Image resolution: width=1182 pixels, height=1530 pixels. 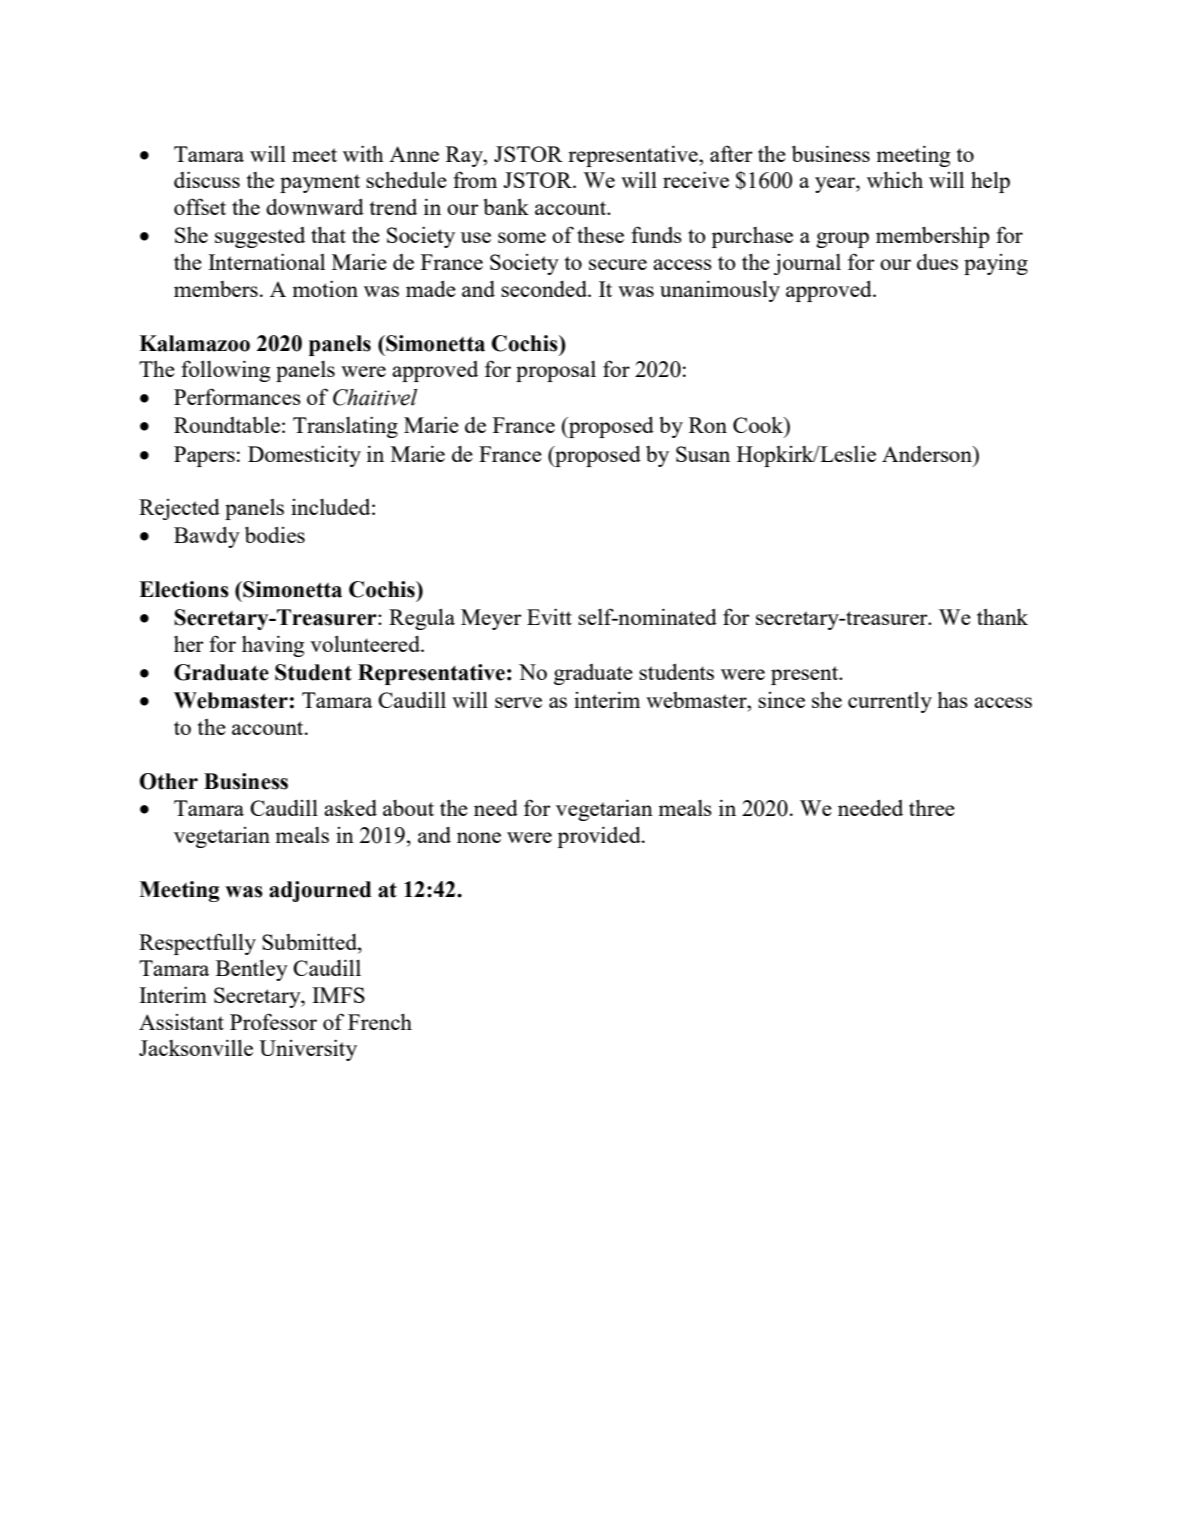 I want to click on thank, so click(x=1002, y=617).
